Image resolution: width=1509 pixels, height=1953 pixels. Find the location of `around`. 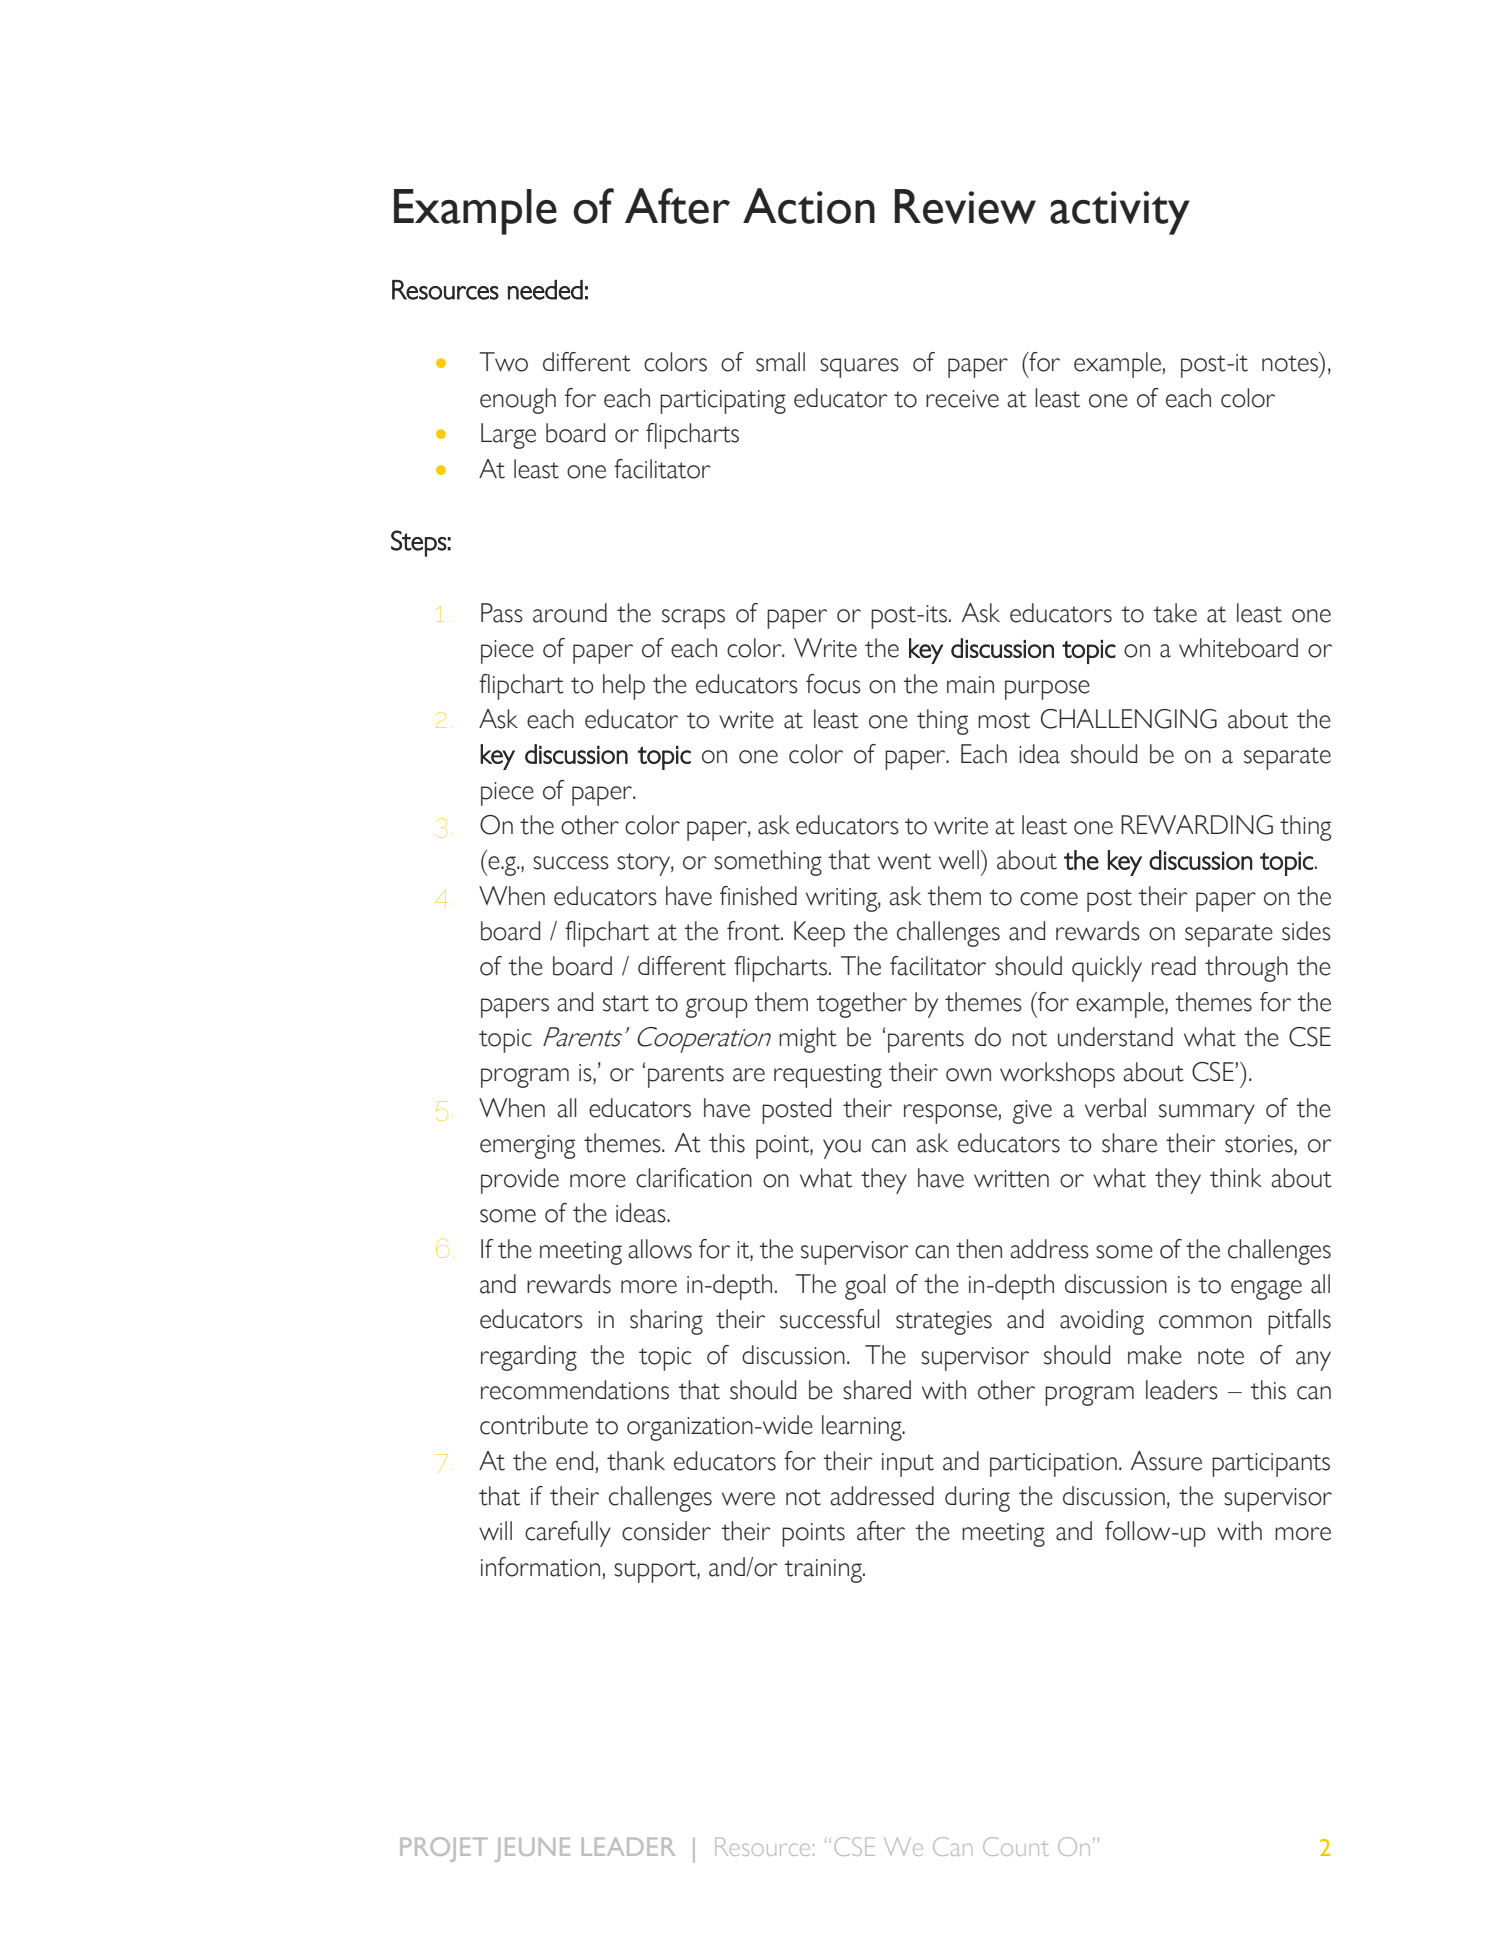

around is located at coordinates (570, 613).
